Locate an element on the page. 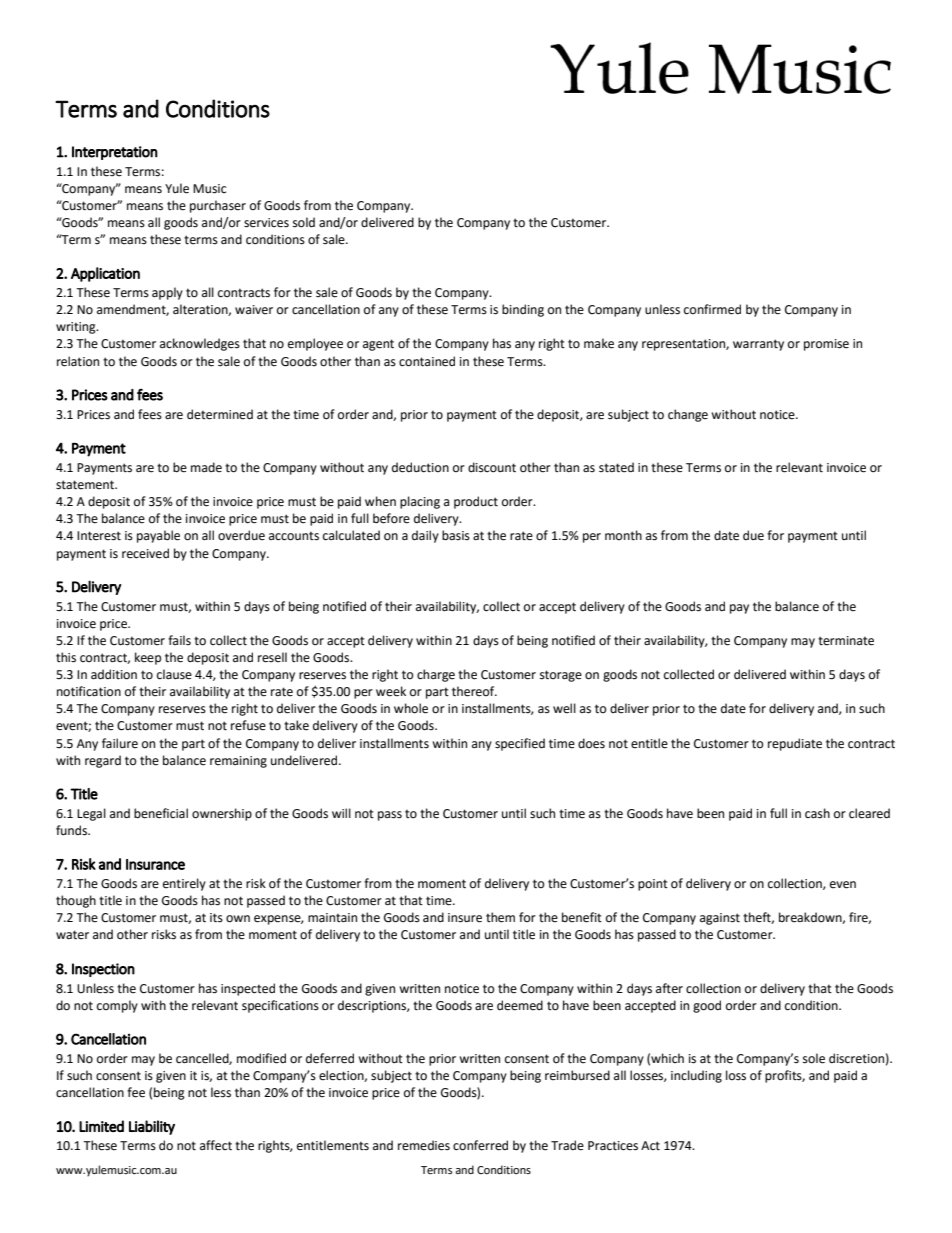 The width and height of the page is (952, 1233). Liability is located at coordinates (152, 1127).
